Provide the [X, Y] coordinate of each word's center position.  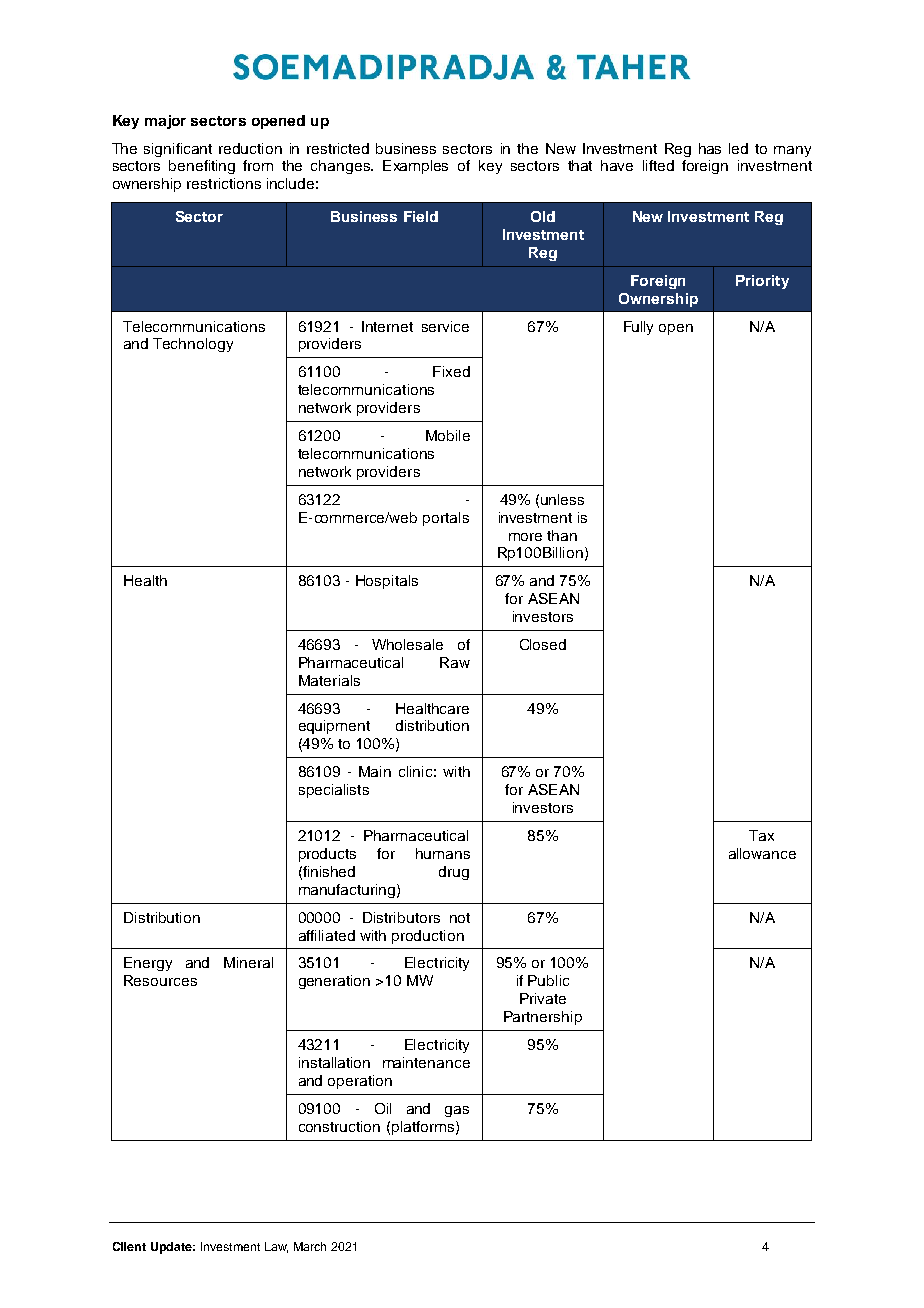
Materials [329, 680]
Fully [638, 328]
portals [446, 519]
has [710, 148]
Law [276, 1247]
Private [543, 998]
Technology [193, 345]
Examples [415, 167]
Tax [761, 835]
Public [548, 980]
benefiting [202, 167]
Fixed [451, 371]
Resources [160, 980]
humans [443, 853]
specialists [334, 791]
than [562, 535]
